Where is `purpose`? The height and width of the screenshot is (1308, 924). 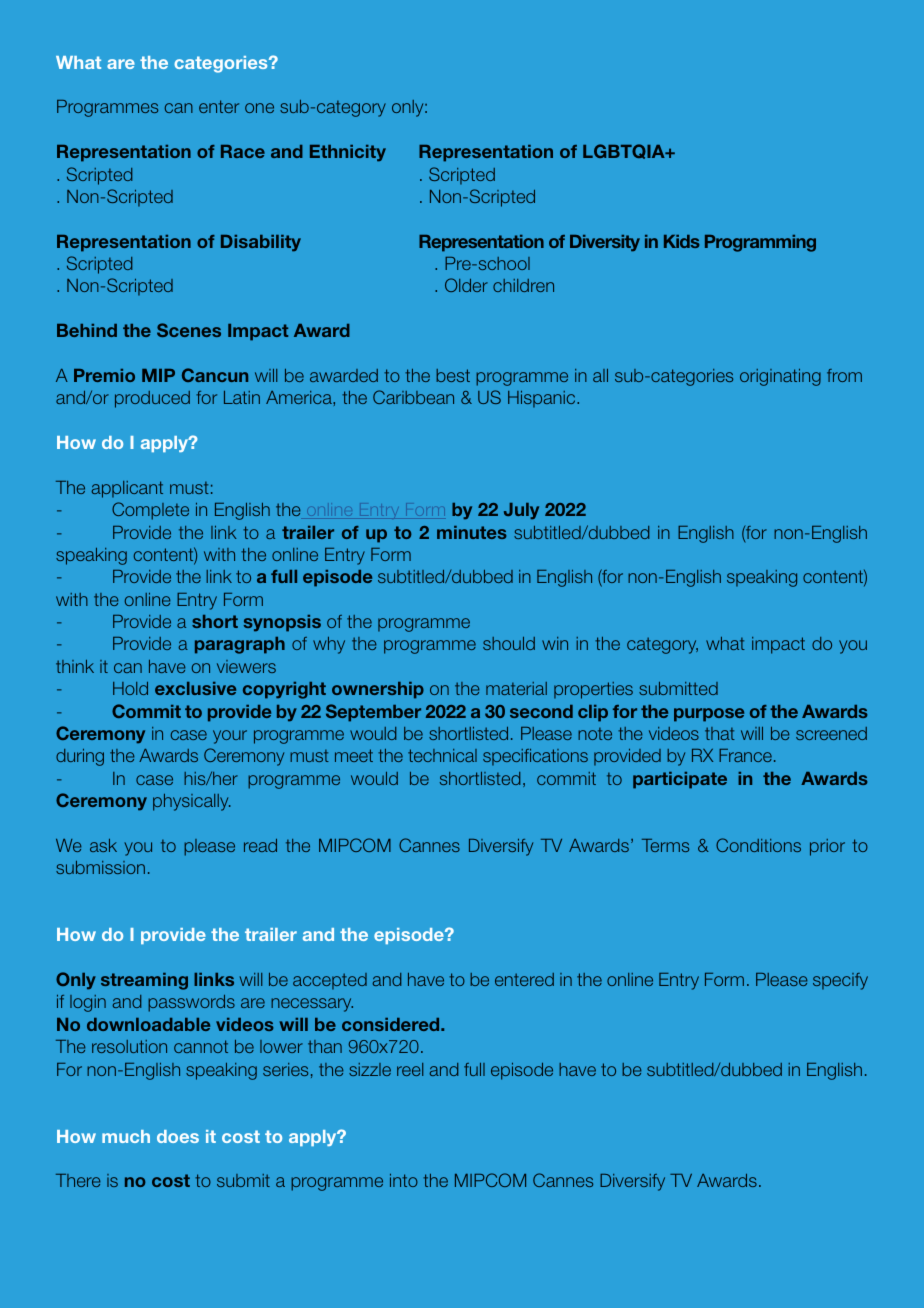 purpose is located at coordinates (709, 715).
